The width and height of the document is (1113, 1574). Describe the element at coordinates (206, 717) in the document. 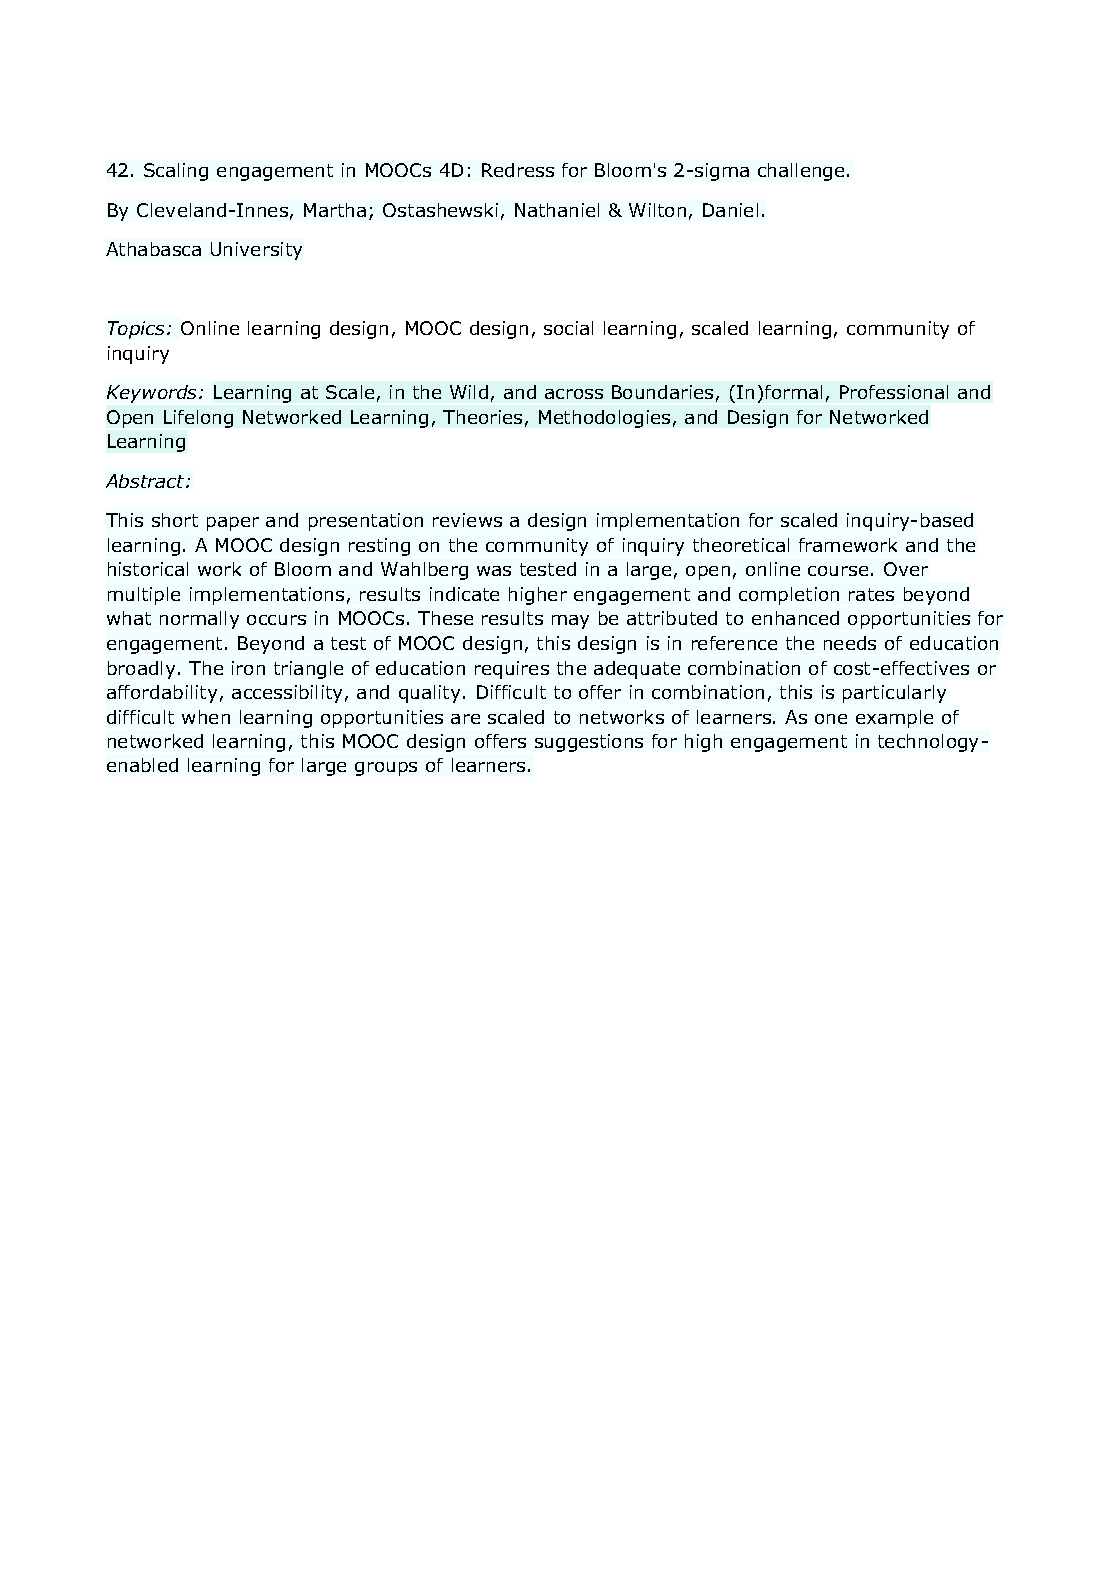

I see `when` at that location.
